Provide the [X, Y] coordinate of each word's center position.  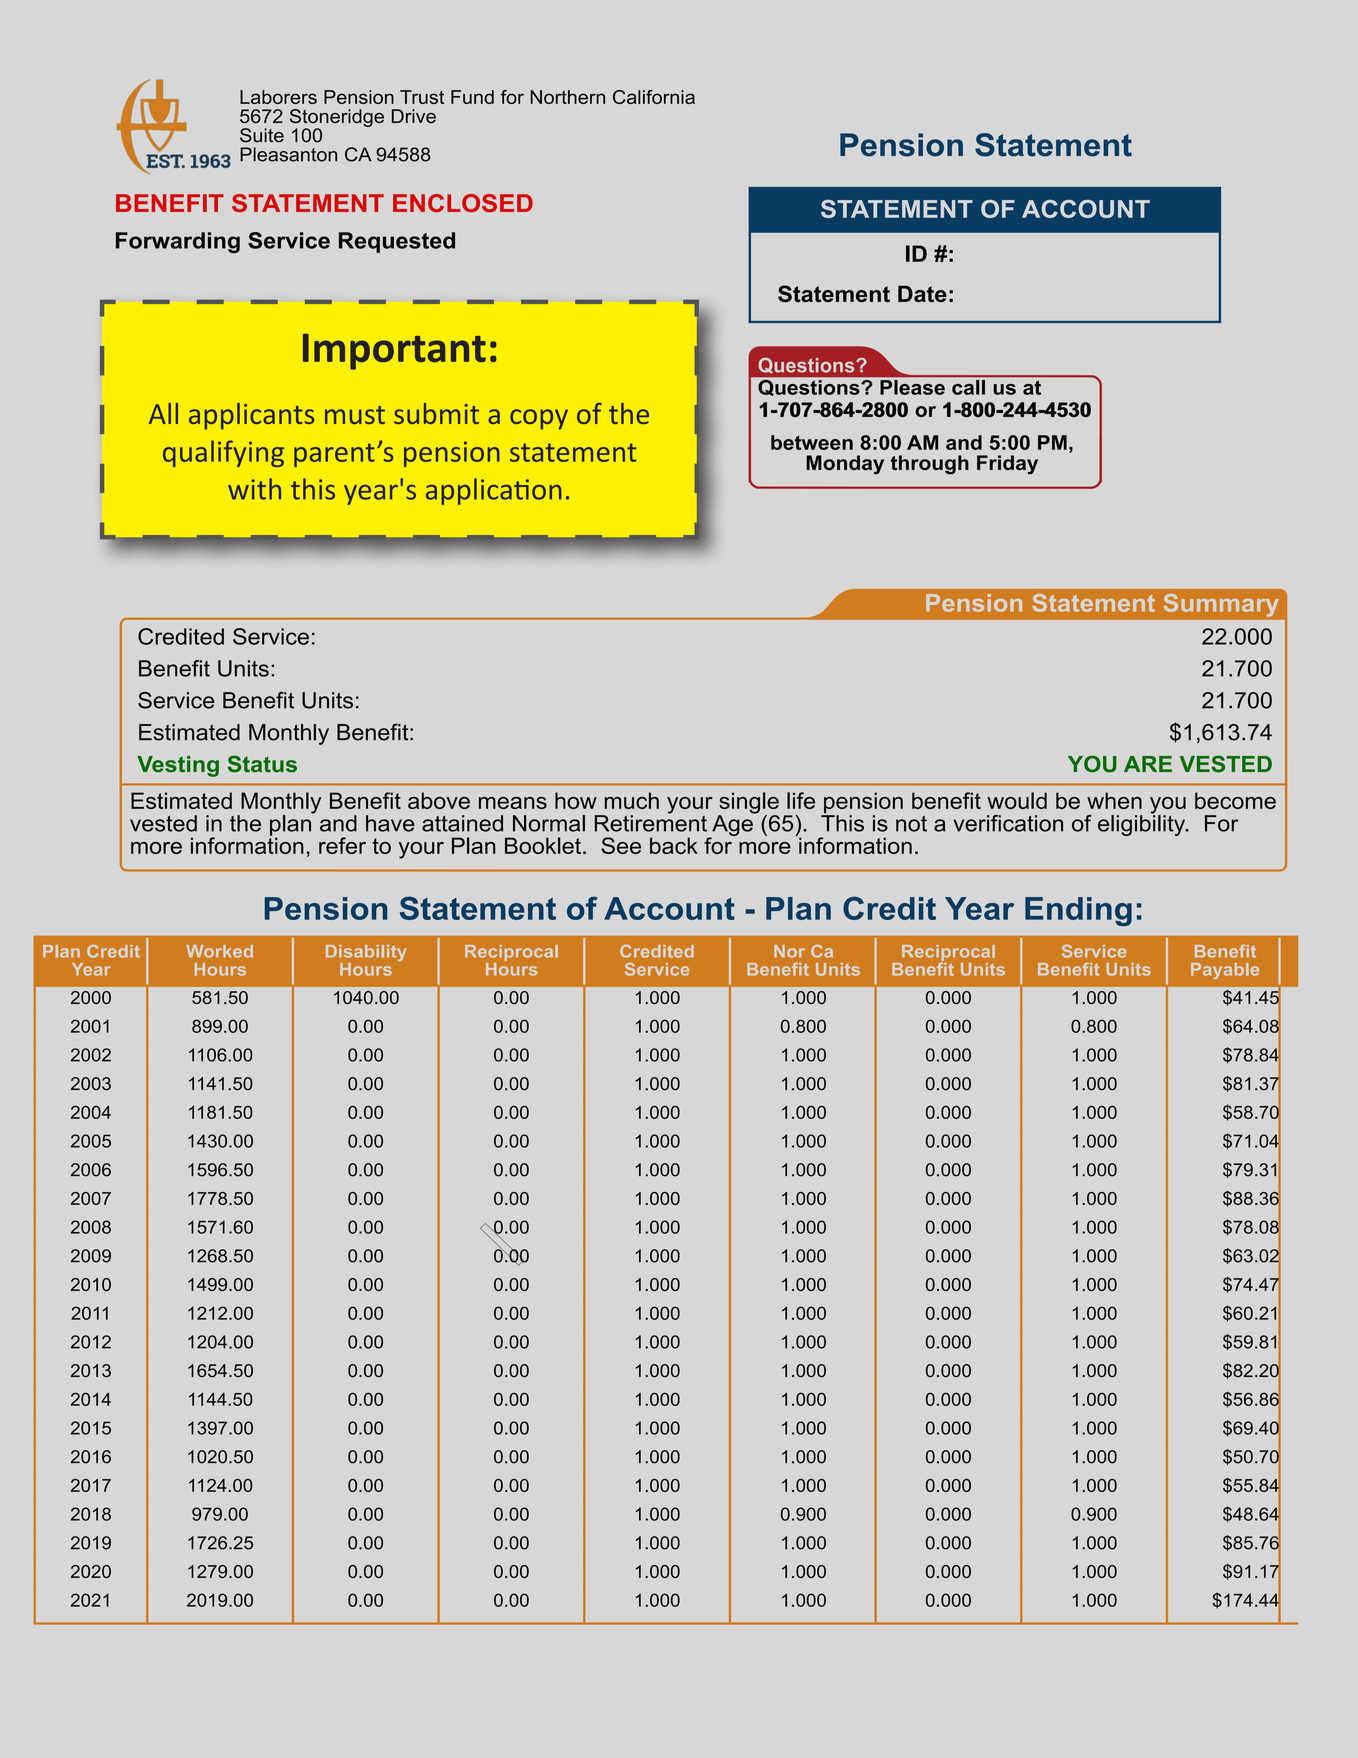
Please [912, 387]
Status [262, 764]
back [674, 845]
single [748, 804]
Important [394, 351]
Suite [262, 135]
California [654, 97]
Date [922, 294]
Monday [845, 465]
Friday [1007, 465]
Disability [366, 954]
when [1114, 800]
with [254, 489]
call [968, 387]
